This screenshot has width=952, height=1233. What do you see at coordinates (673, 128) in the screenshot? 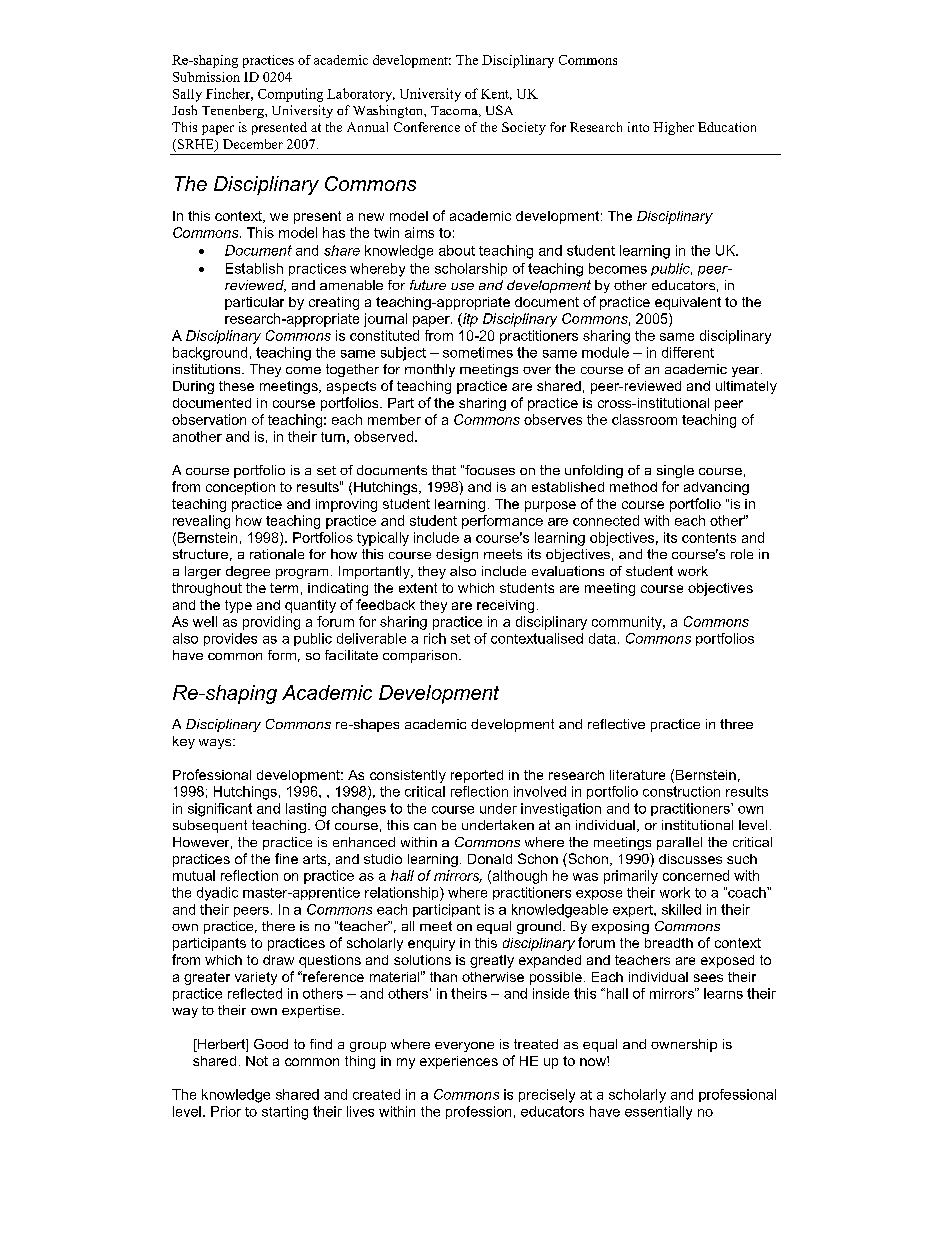
I see `Higher` at bounding box center [673, 128].
